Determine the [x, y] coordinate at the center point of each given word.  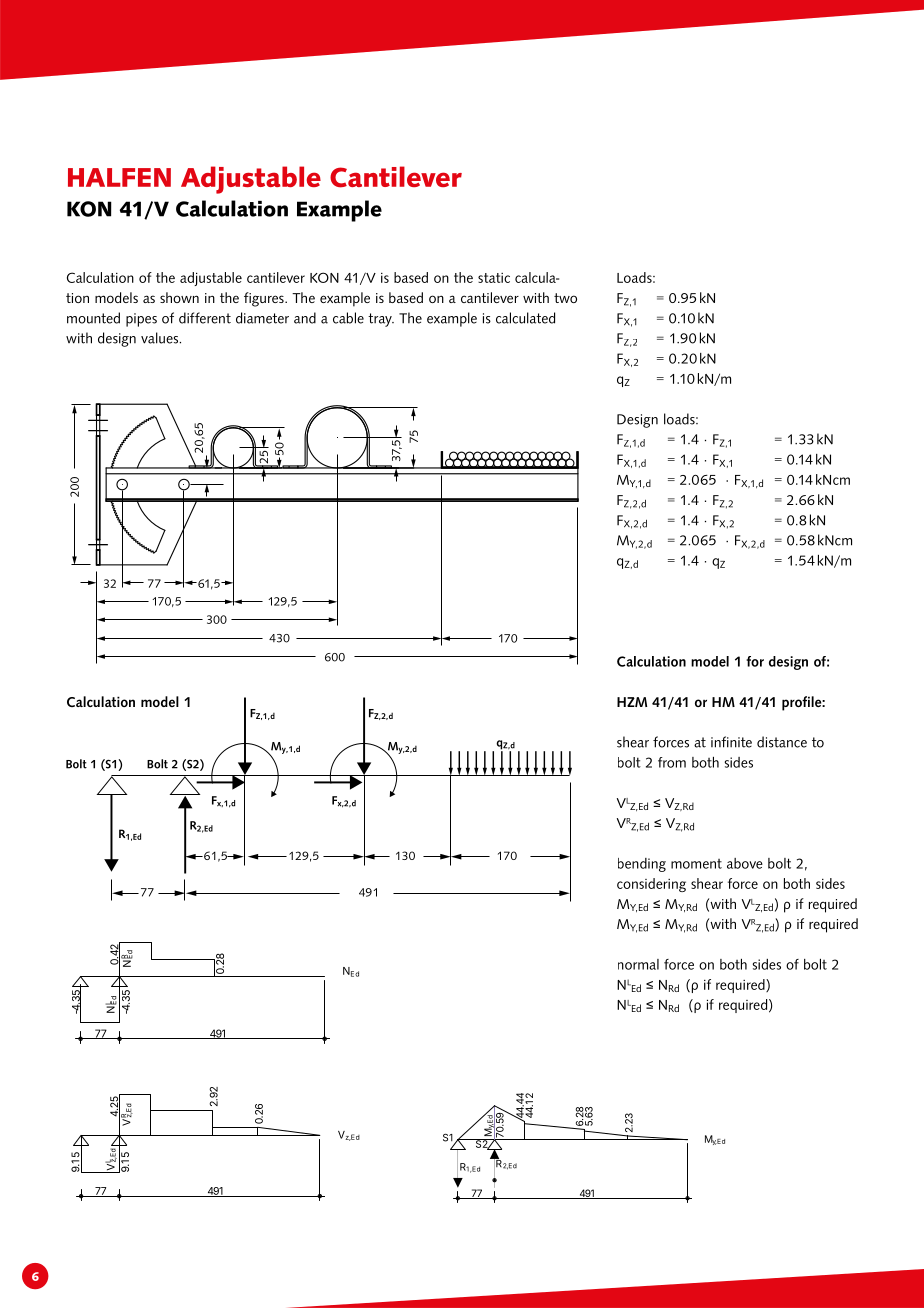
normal [638, 964]
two [565, 298]
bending [642, 865]
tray [381, 320]
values [161, 338]
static [494, 278]
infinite [731, 742]
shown [179, 297]
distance [782, 742]
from [672, 762]
